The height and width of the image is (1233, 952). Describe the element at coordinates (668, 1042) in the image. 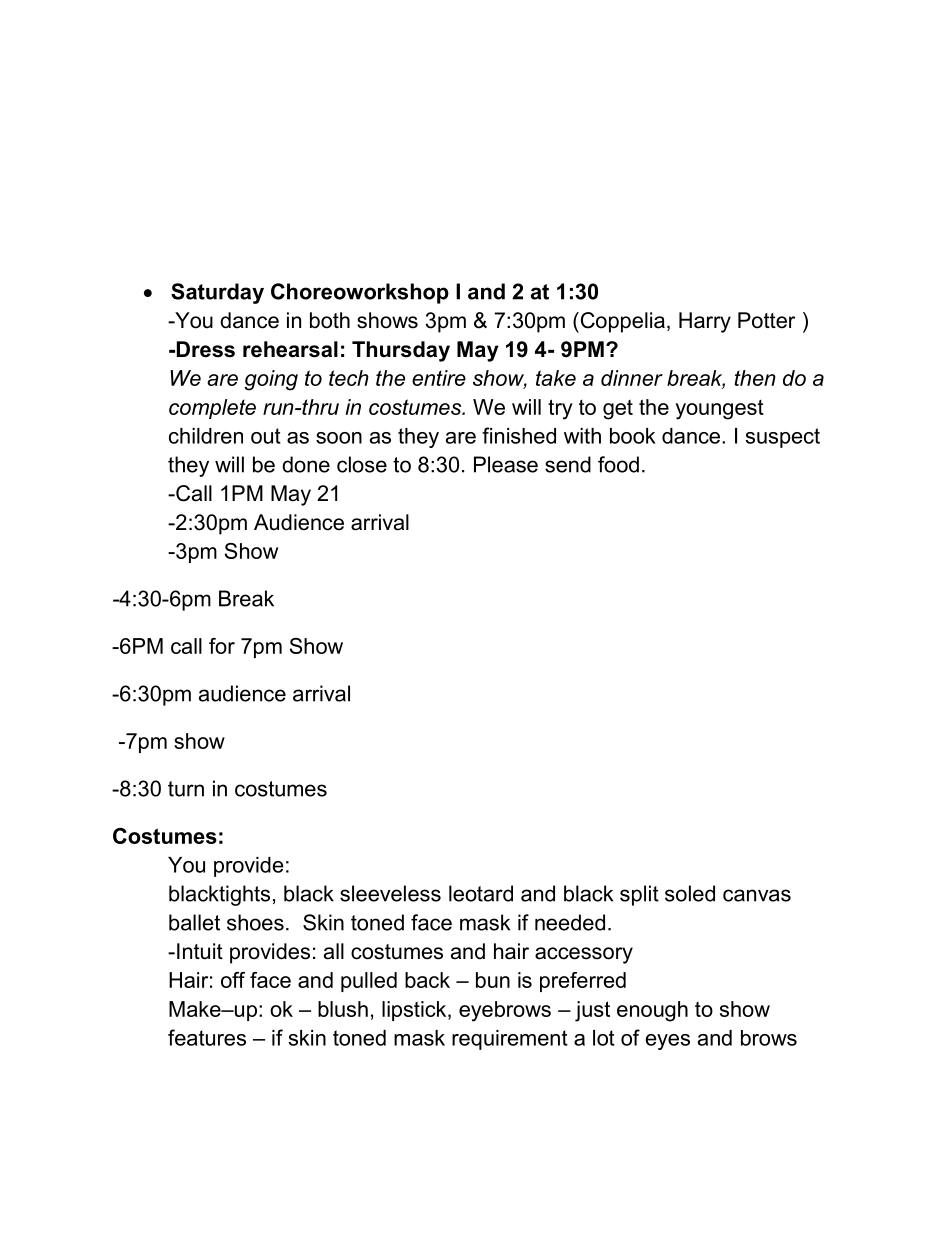

I see `eyes` at that location.
